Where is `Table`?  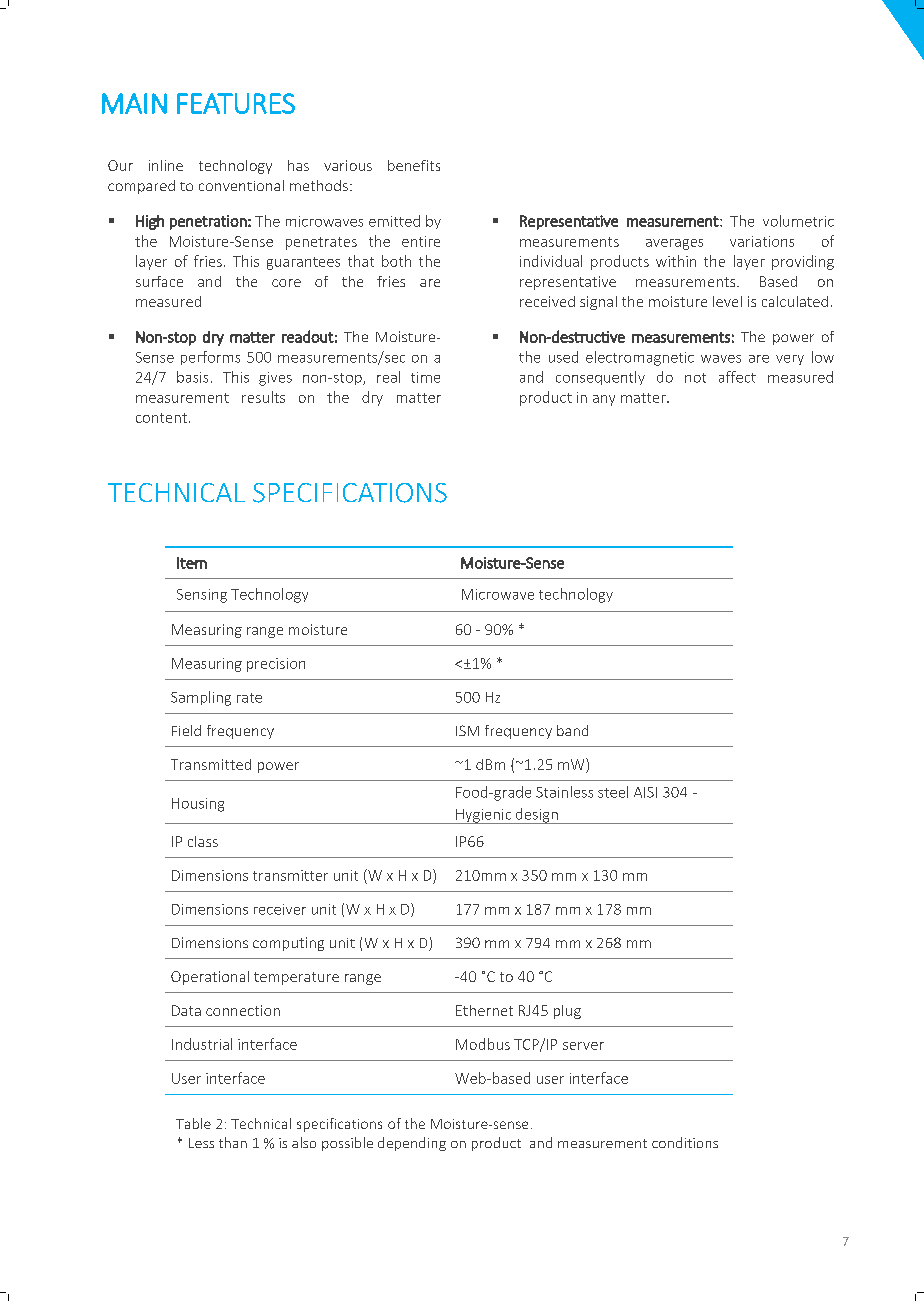
Table is located at coordinates (193, 1123).
